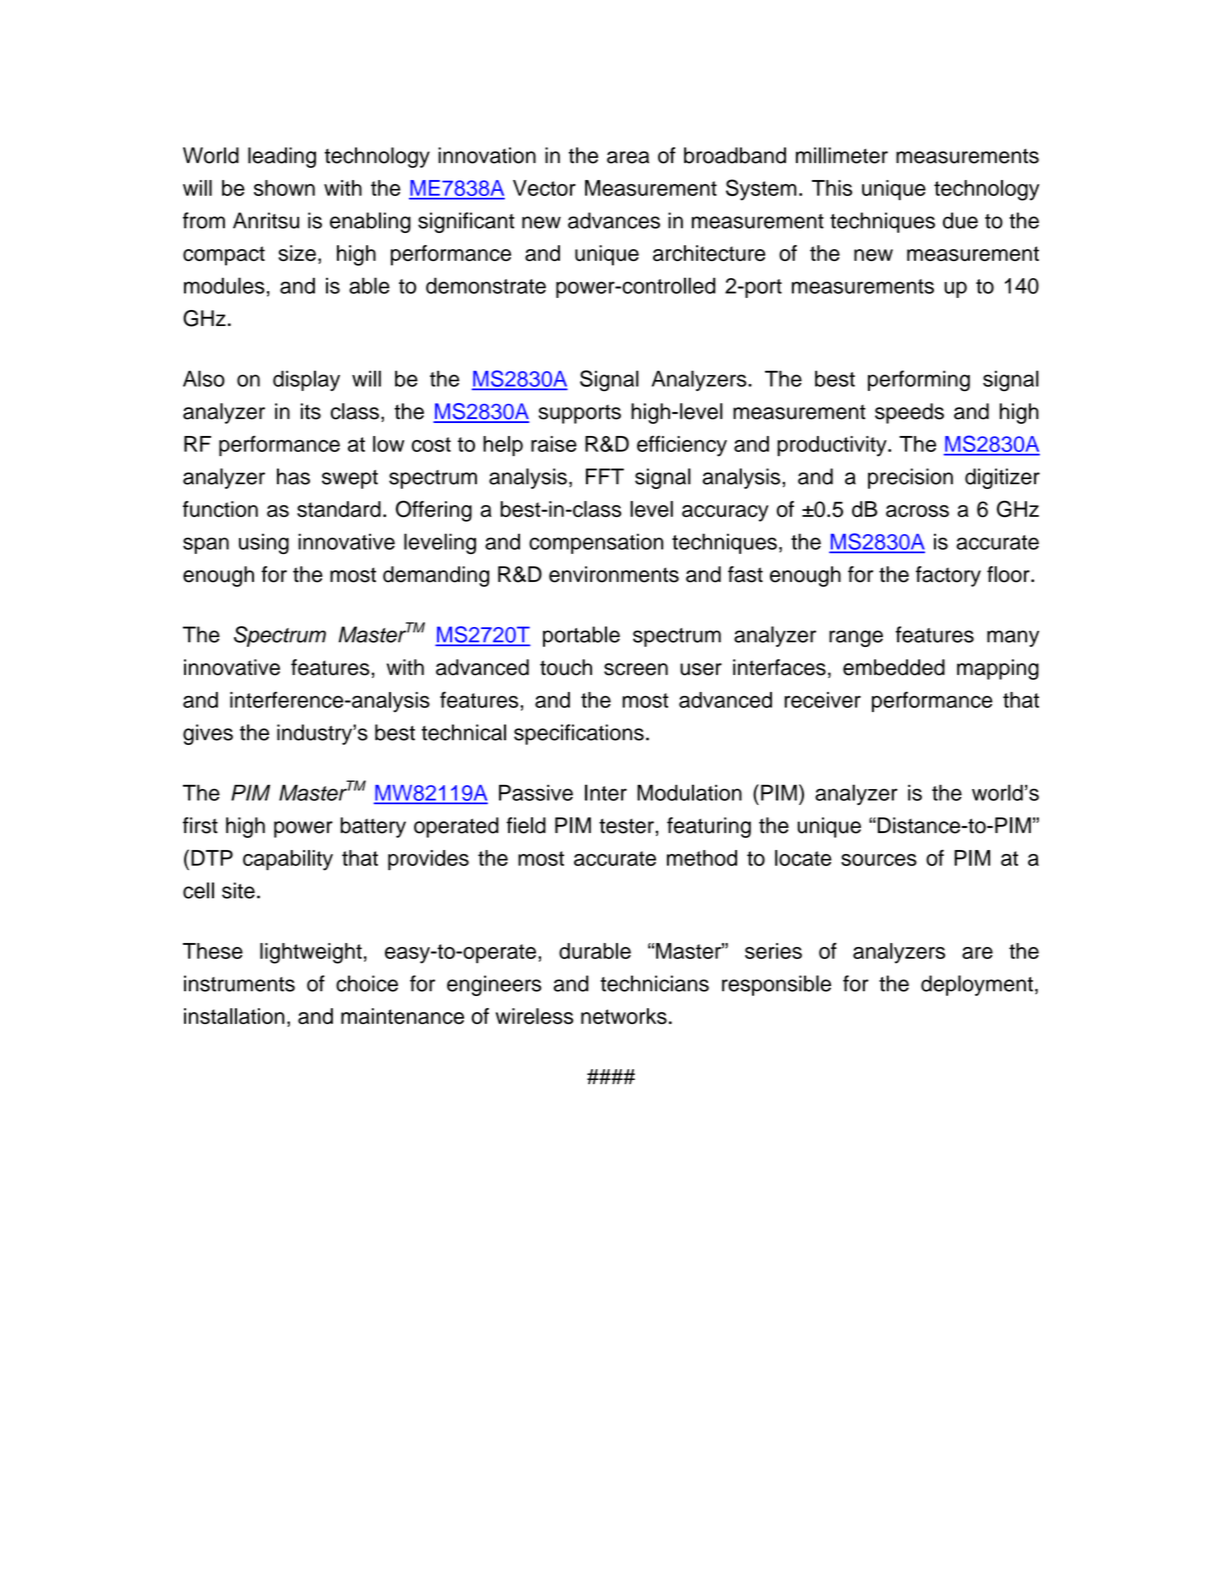 Image resolution: width=1213 pixels, height=1570 pixels. I want to click on precision, so click(910, 478).
